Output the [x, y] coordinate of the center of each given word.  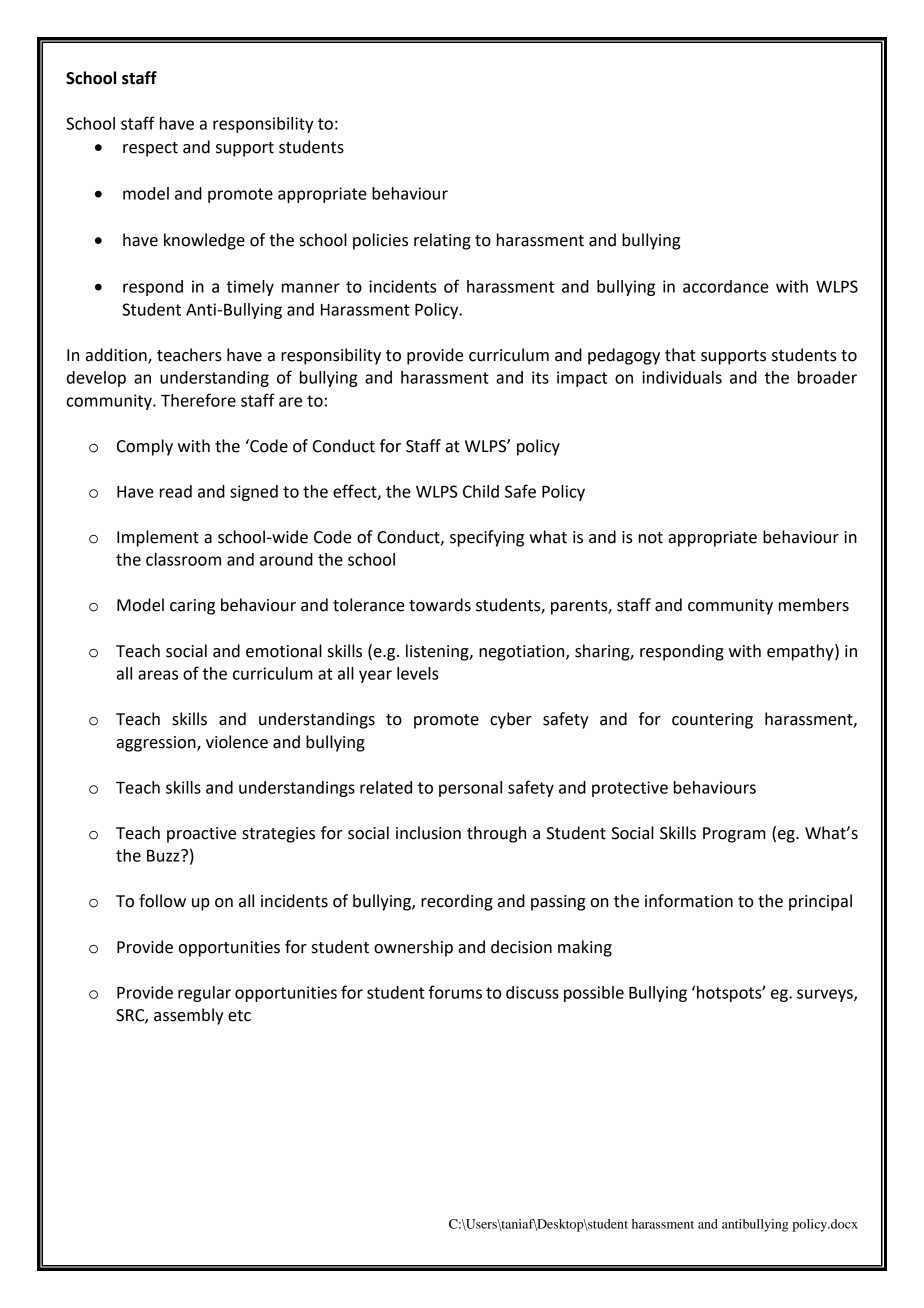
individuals [682, 377]
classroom [183, 559]
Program [734, 835]
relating [442, 241]
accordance [726, 286]
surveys [826, 995]
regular [204, 994]
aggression [157, 744]
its [540, 377]
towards [440, 605]
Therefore [198, 400]
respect [150, 149]
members [814, 605]
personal [470, 789]
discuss [532, 992]
